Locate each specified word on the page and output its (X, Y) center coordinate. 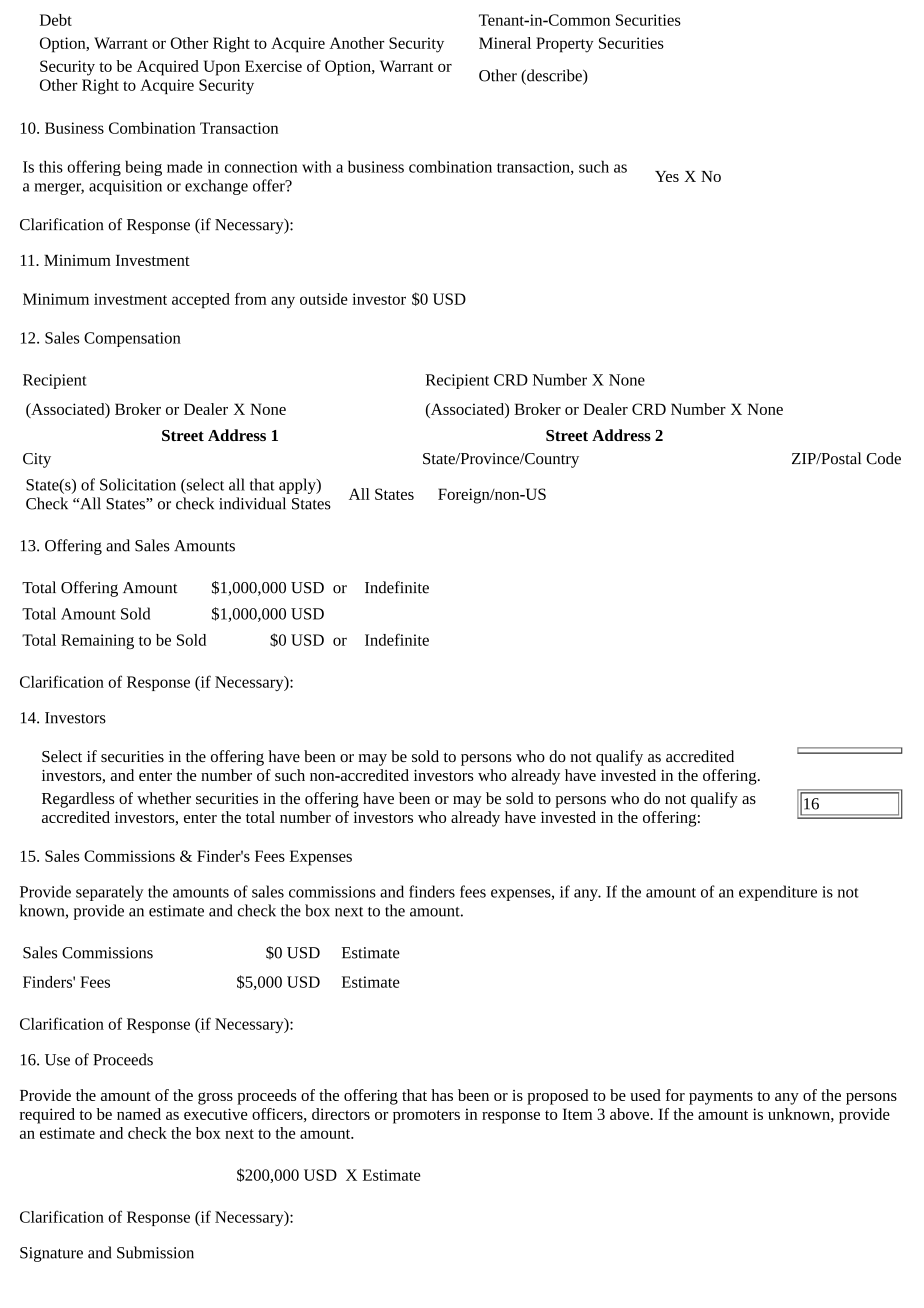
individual (252, 503)
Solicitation (138, 484)
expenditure (778, 893)
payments (721, 1098)
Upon (222, 68)
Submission (155, 1252)
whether (164, 798)
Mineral (505, 43)
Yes (667, 176)
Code (883, 458)
